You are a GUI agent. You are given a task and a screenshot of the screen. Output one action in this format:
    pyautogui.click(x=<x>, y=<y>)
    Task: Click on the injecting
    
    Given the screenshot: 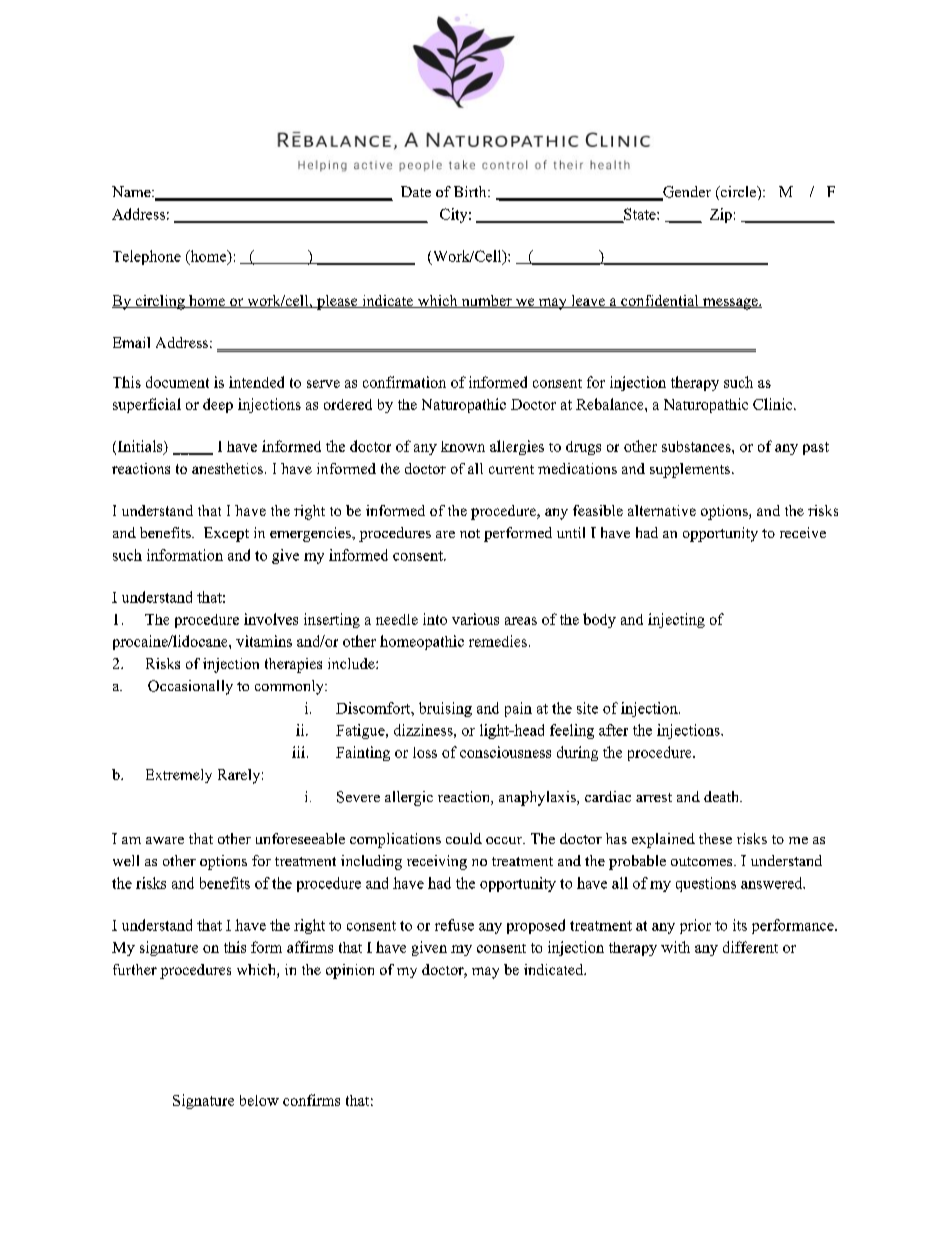 What is the action you would take?
    pyautogui.click(x=676, y=620)
